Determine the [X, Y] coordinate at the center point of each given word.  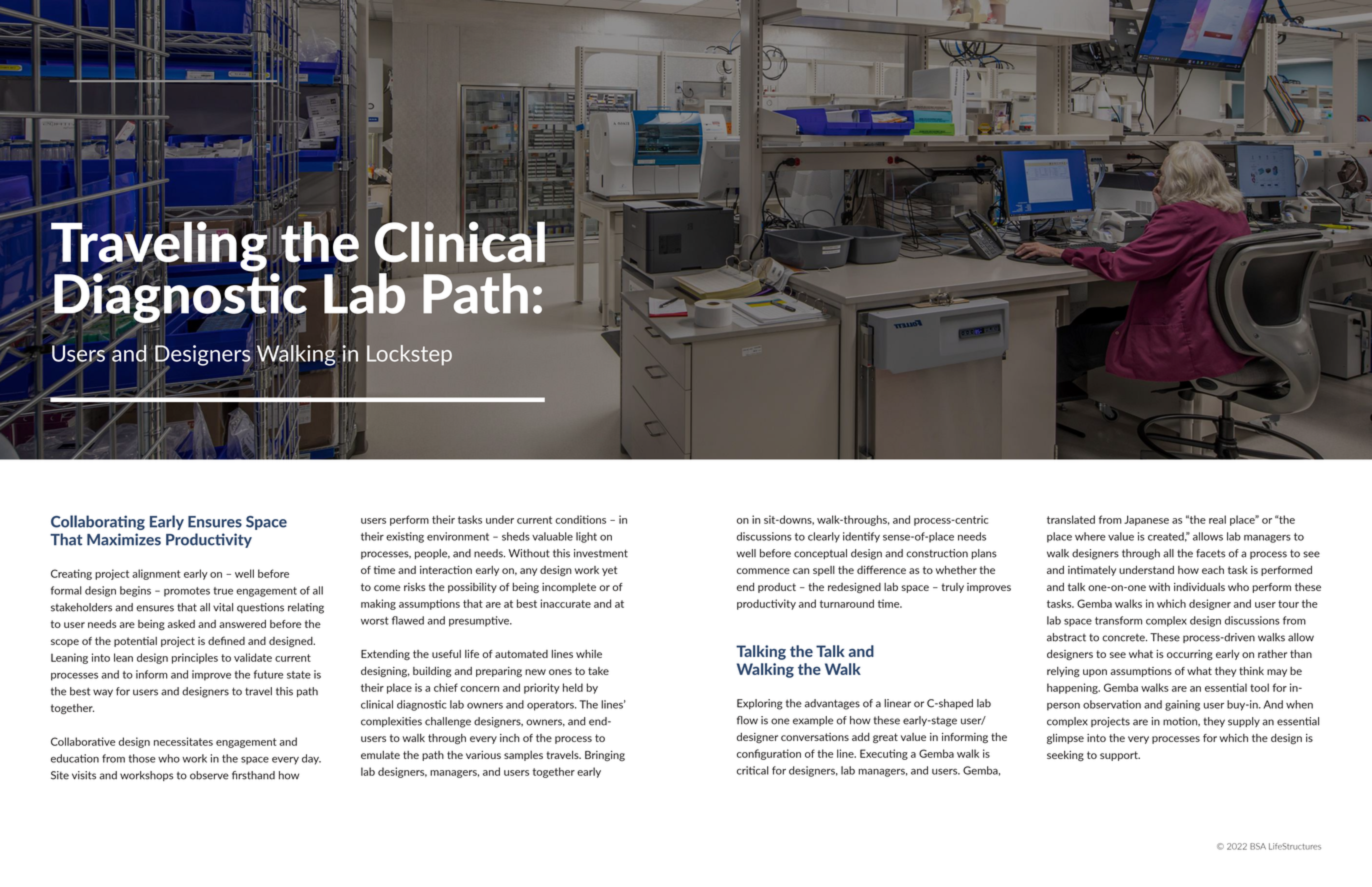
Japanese [1146, 520]
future [268, 674]
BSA [1258, 846]
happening [1073, 688]
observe [209, 775]
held [573, 687]
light [586, 537]
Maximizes [124, 539]
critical [753, 770]
